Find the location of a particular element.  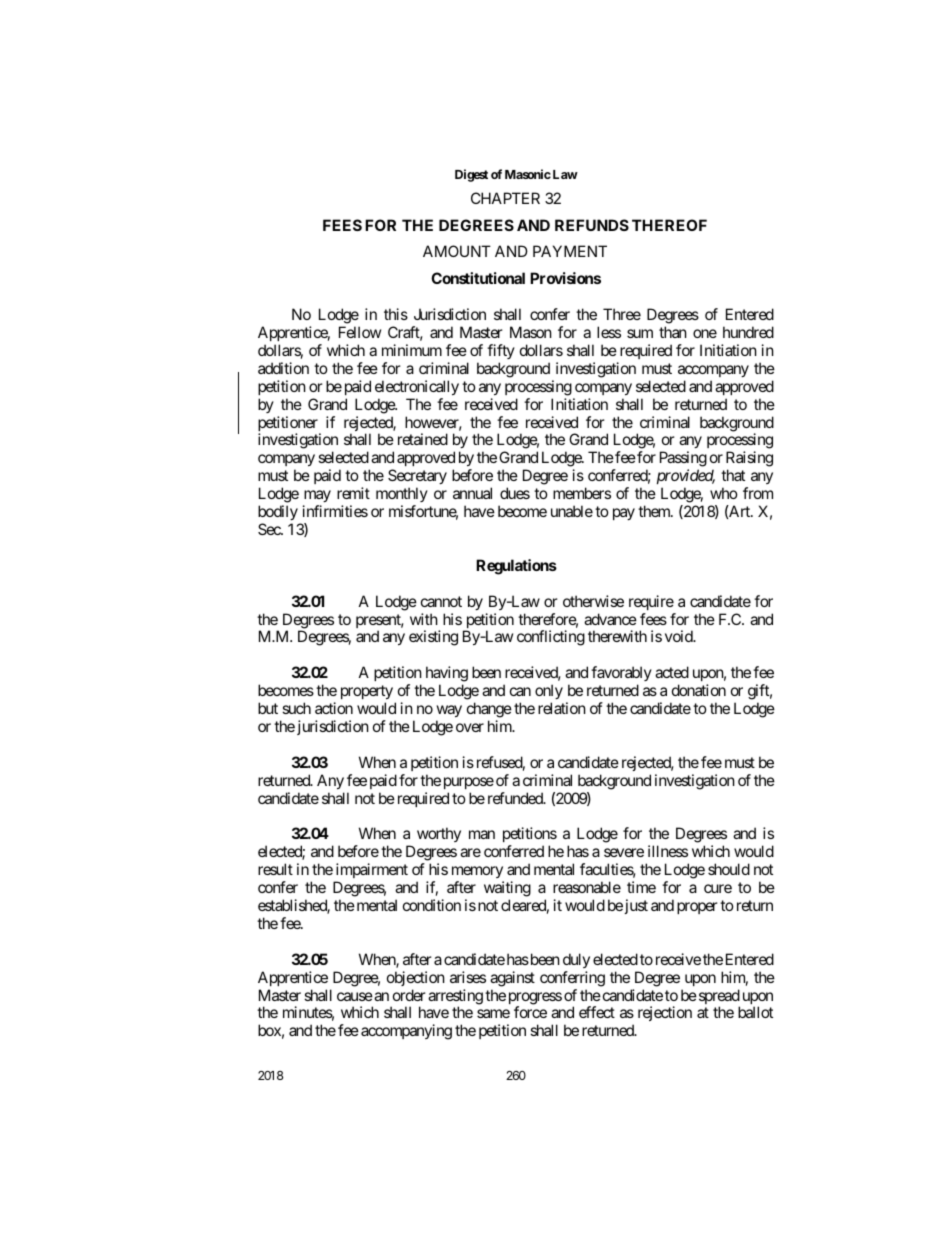

THEREOF is located at coordinates (669, 225).
